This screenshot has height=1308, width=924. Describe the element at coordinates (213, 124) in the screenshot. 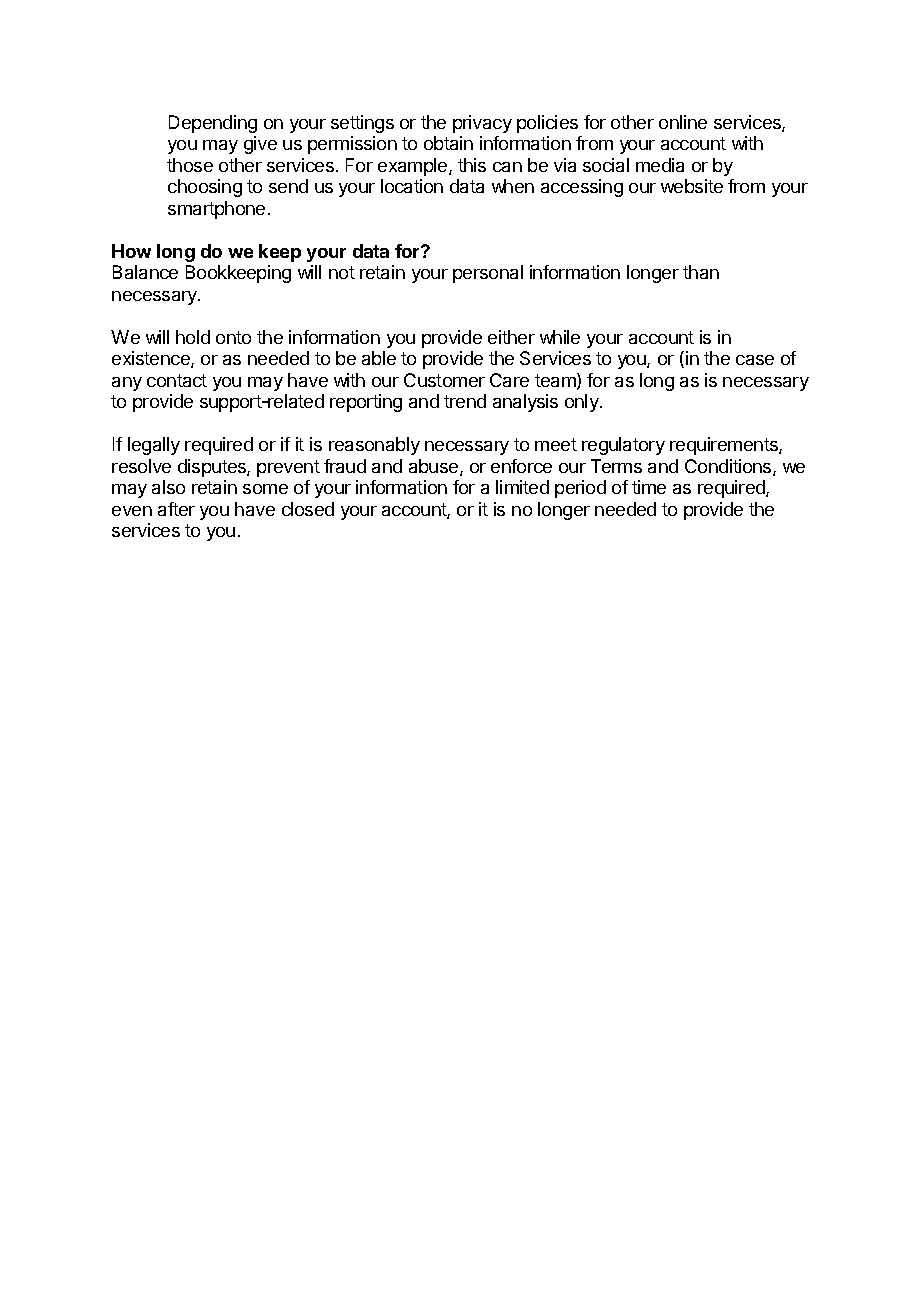

I see `Depending` at that location.
